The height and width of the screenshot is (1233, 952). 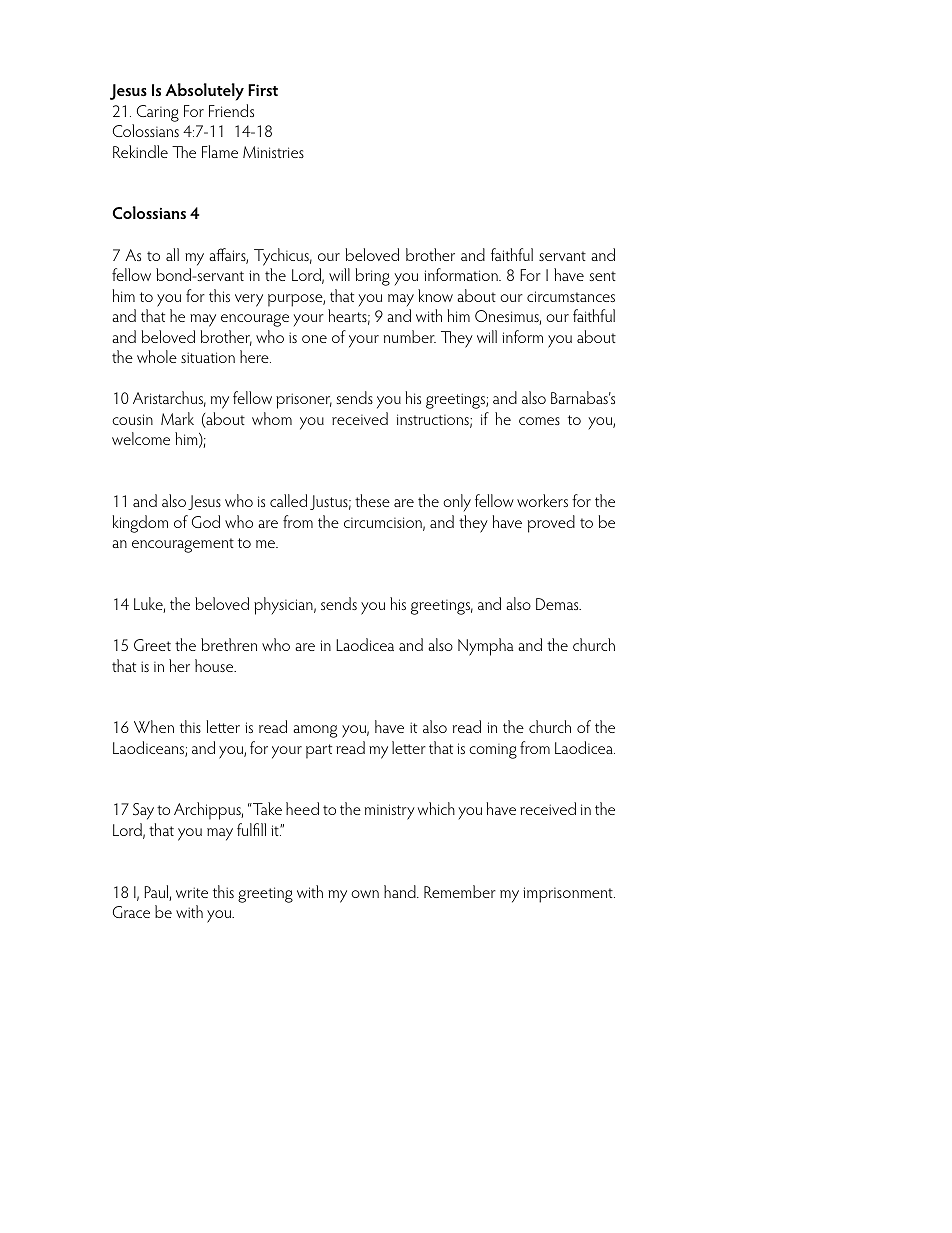 What do you see at coordinates (192, 892) in the screenshot?
I see `write` at bounding box center [192, 892].
